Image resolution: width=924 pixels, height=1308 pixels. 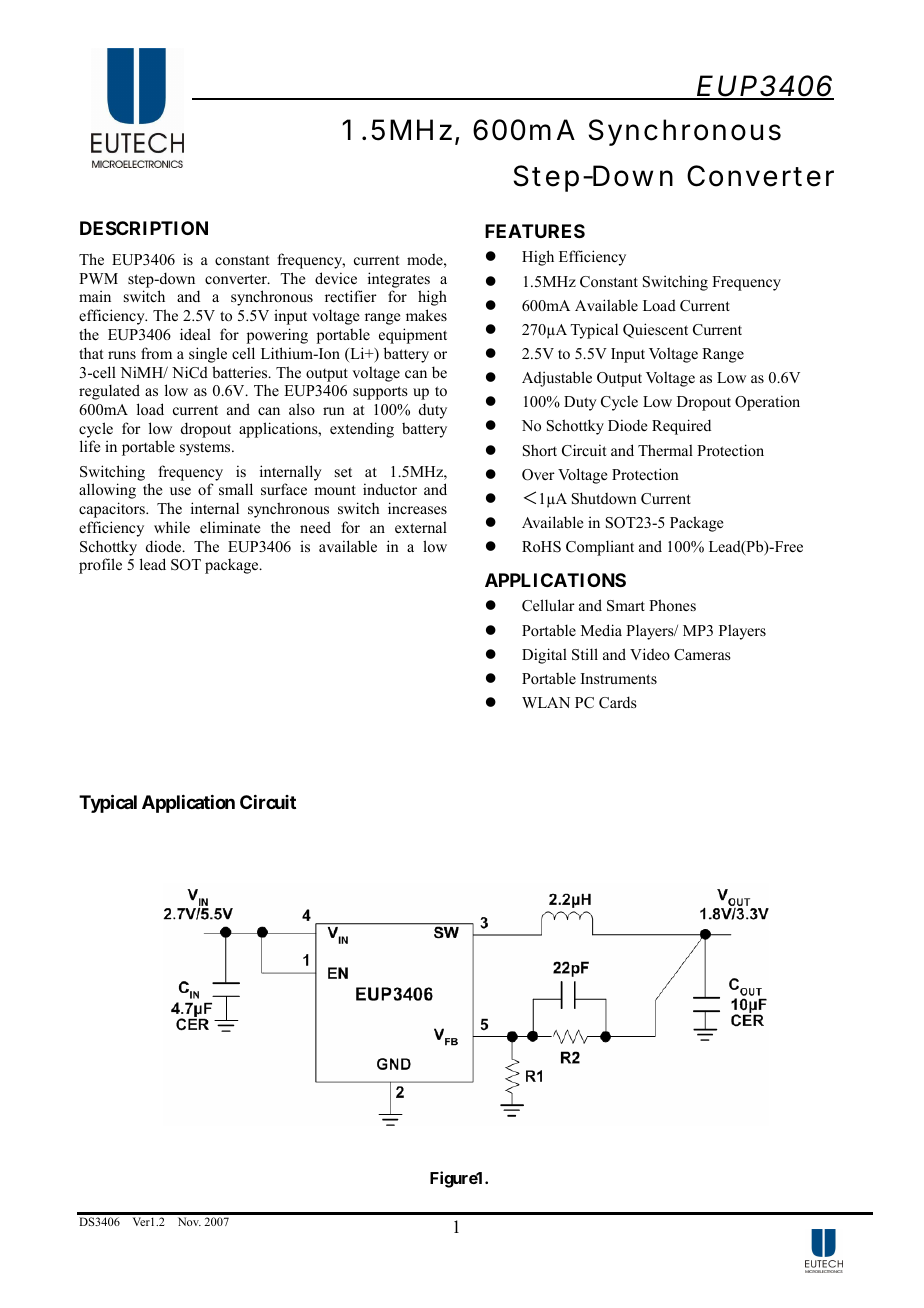 What do you see at coordinates (672, 605) in the page?
I see `Phones` at bounding box center [672, 605].
